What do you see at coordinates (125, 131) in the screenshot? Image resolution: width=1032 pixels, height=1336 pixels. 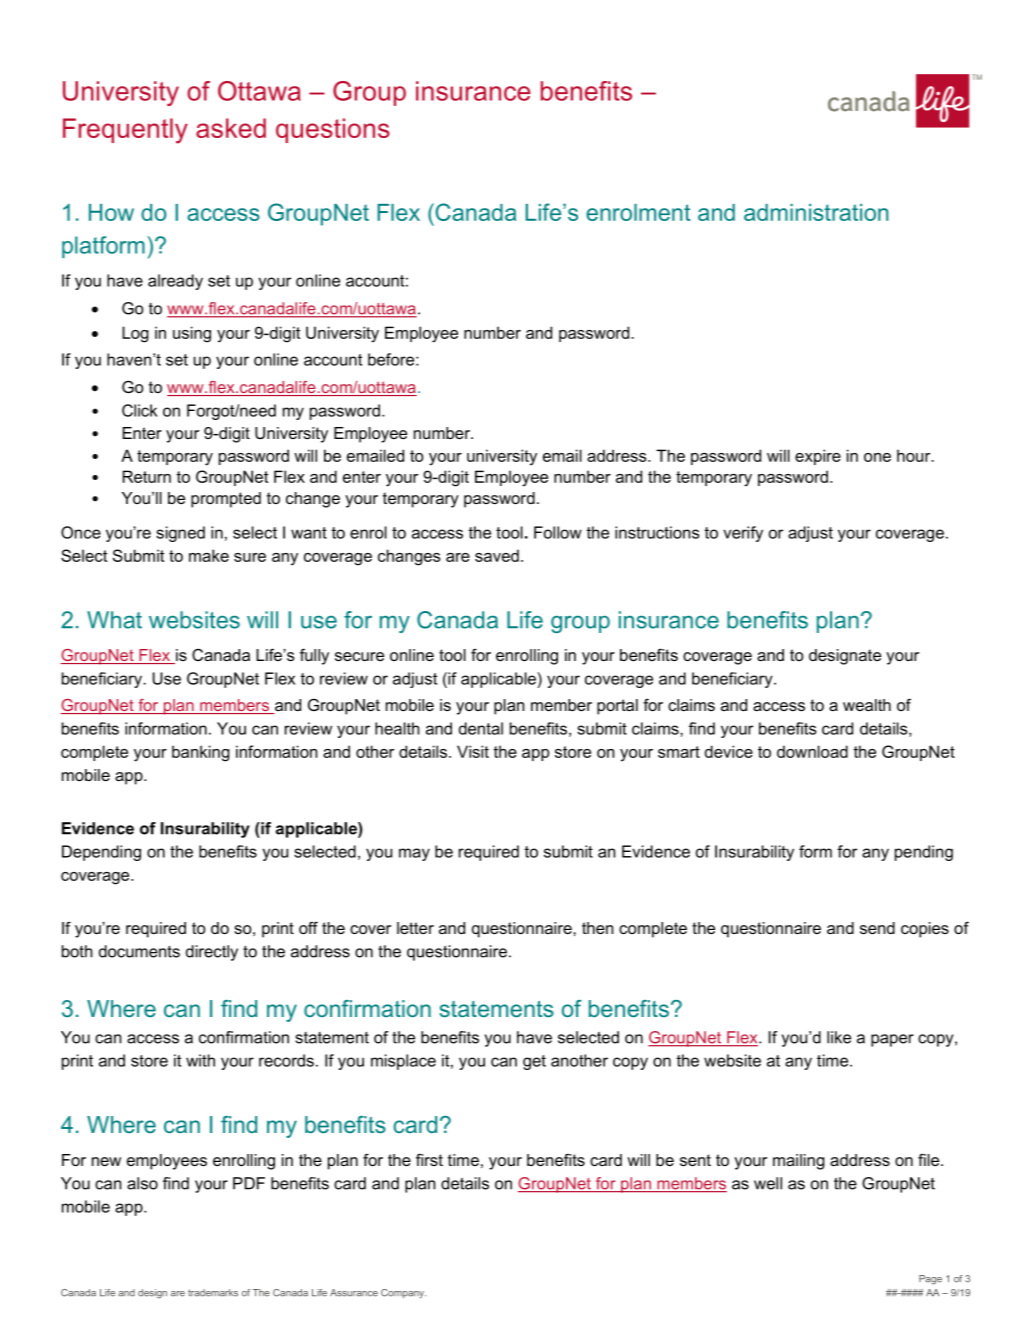 I see `Frequently` at bounding box center [125, 131].
